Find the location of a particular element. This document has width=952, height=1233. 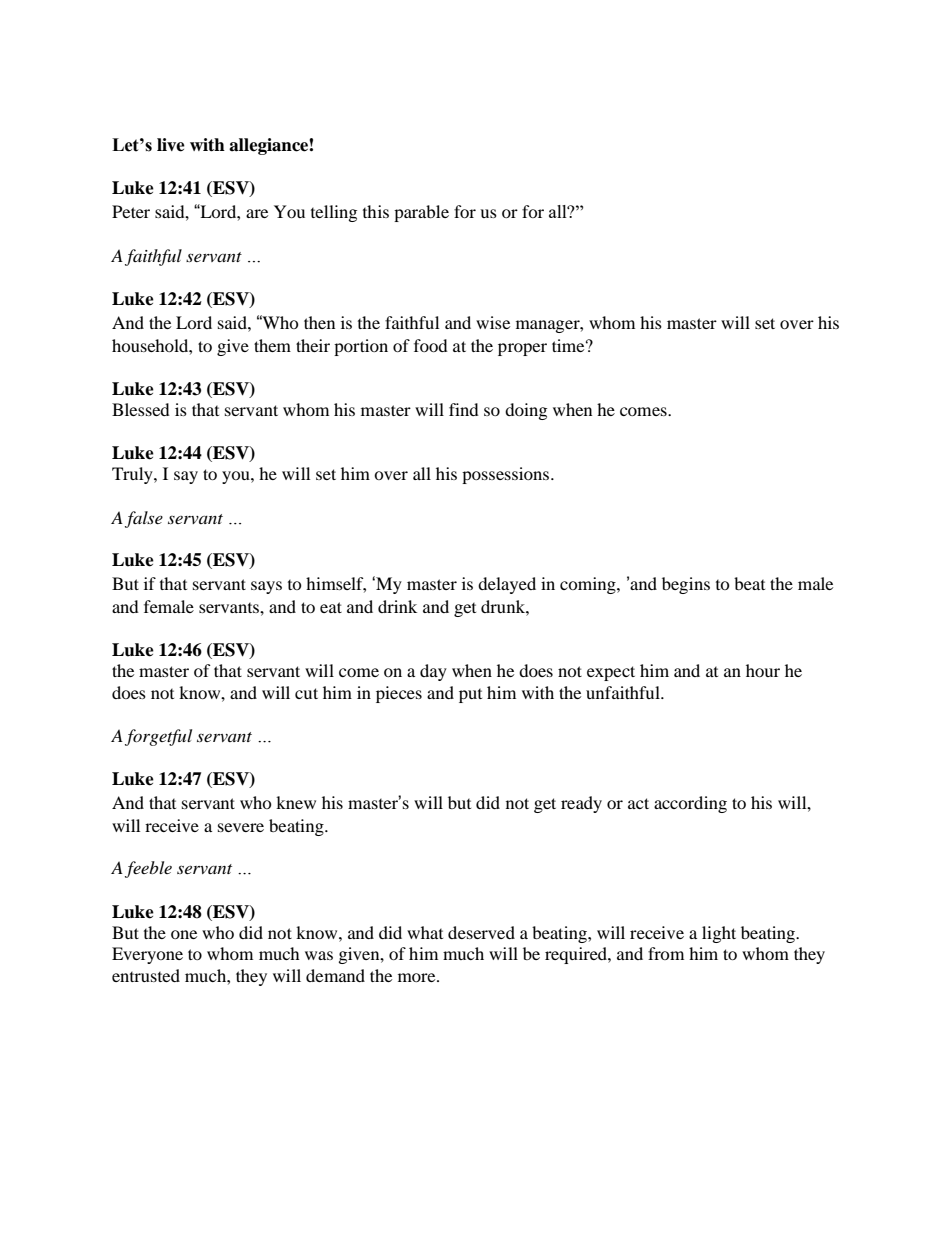

delayed is located at coordinates (507, 585).
